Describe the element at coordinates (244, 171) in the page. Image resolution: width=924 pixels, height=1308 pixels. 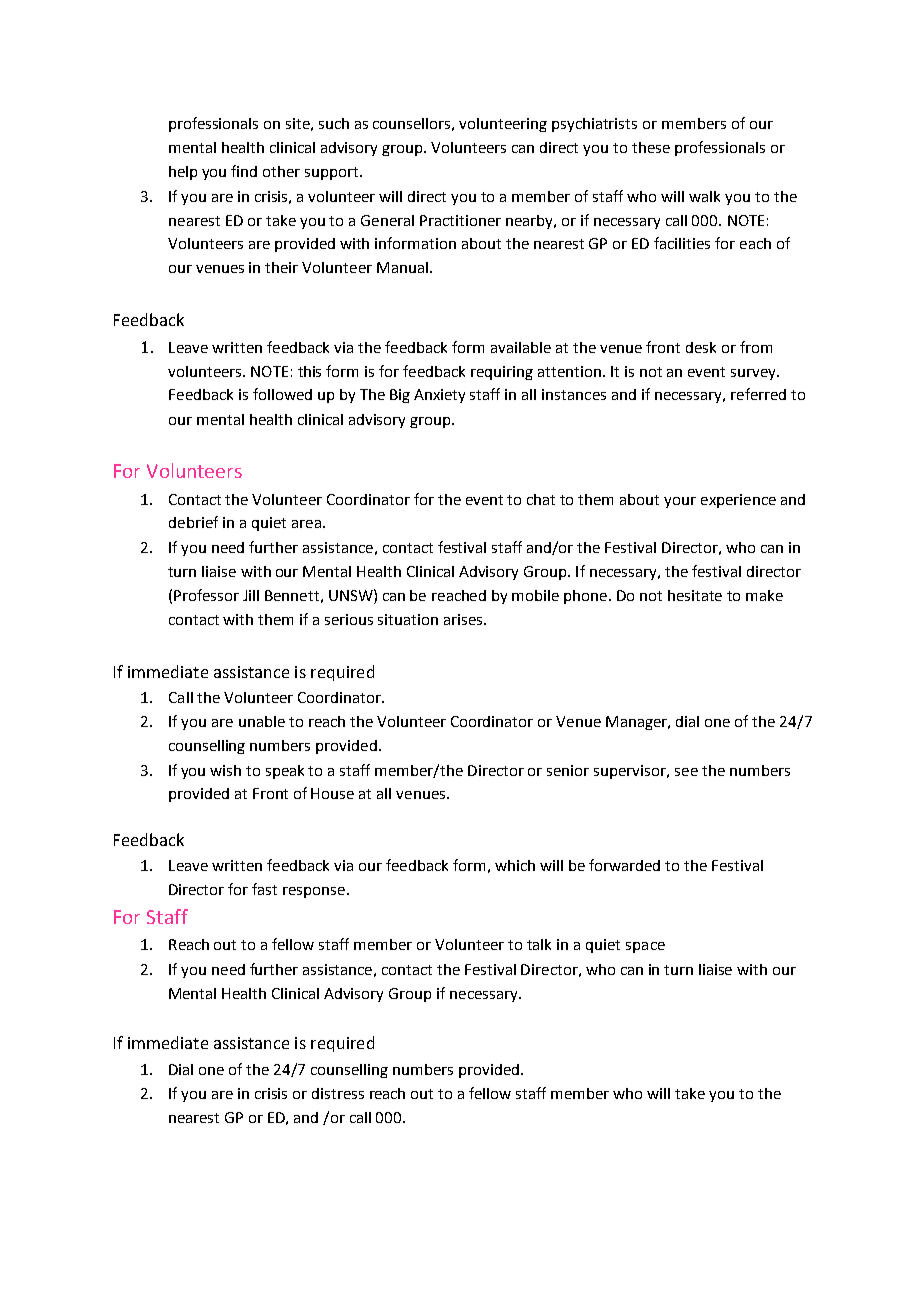
I see `find` at that location.
